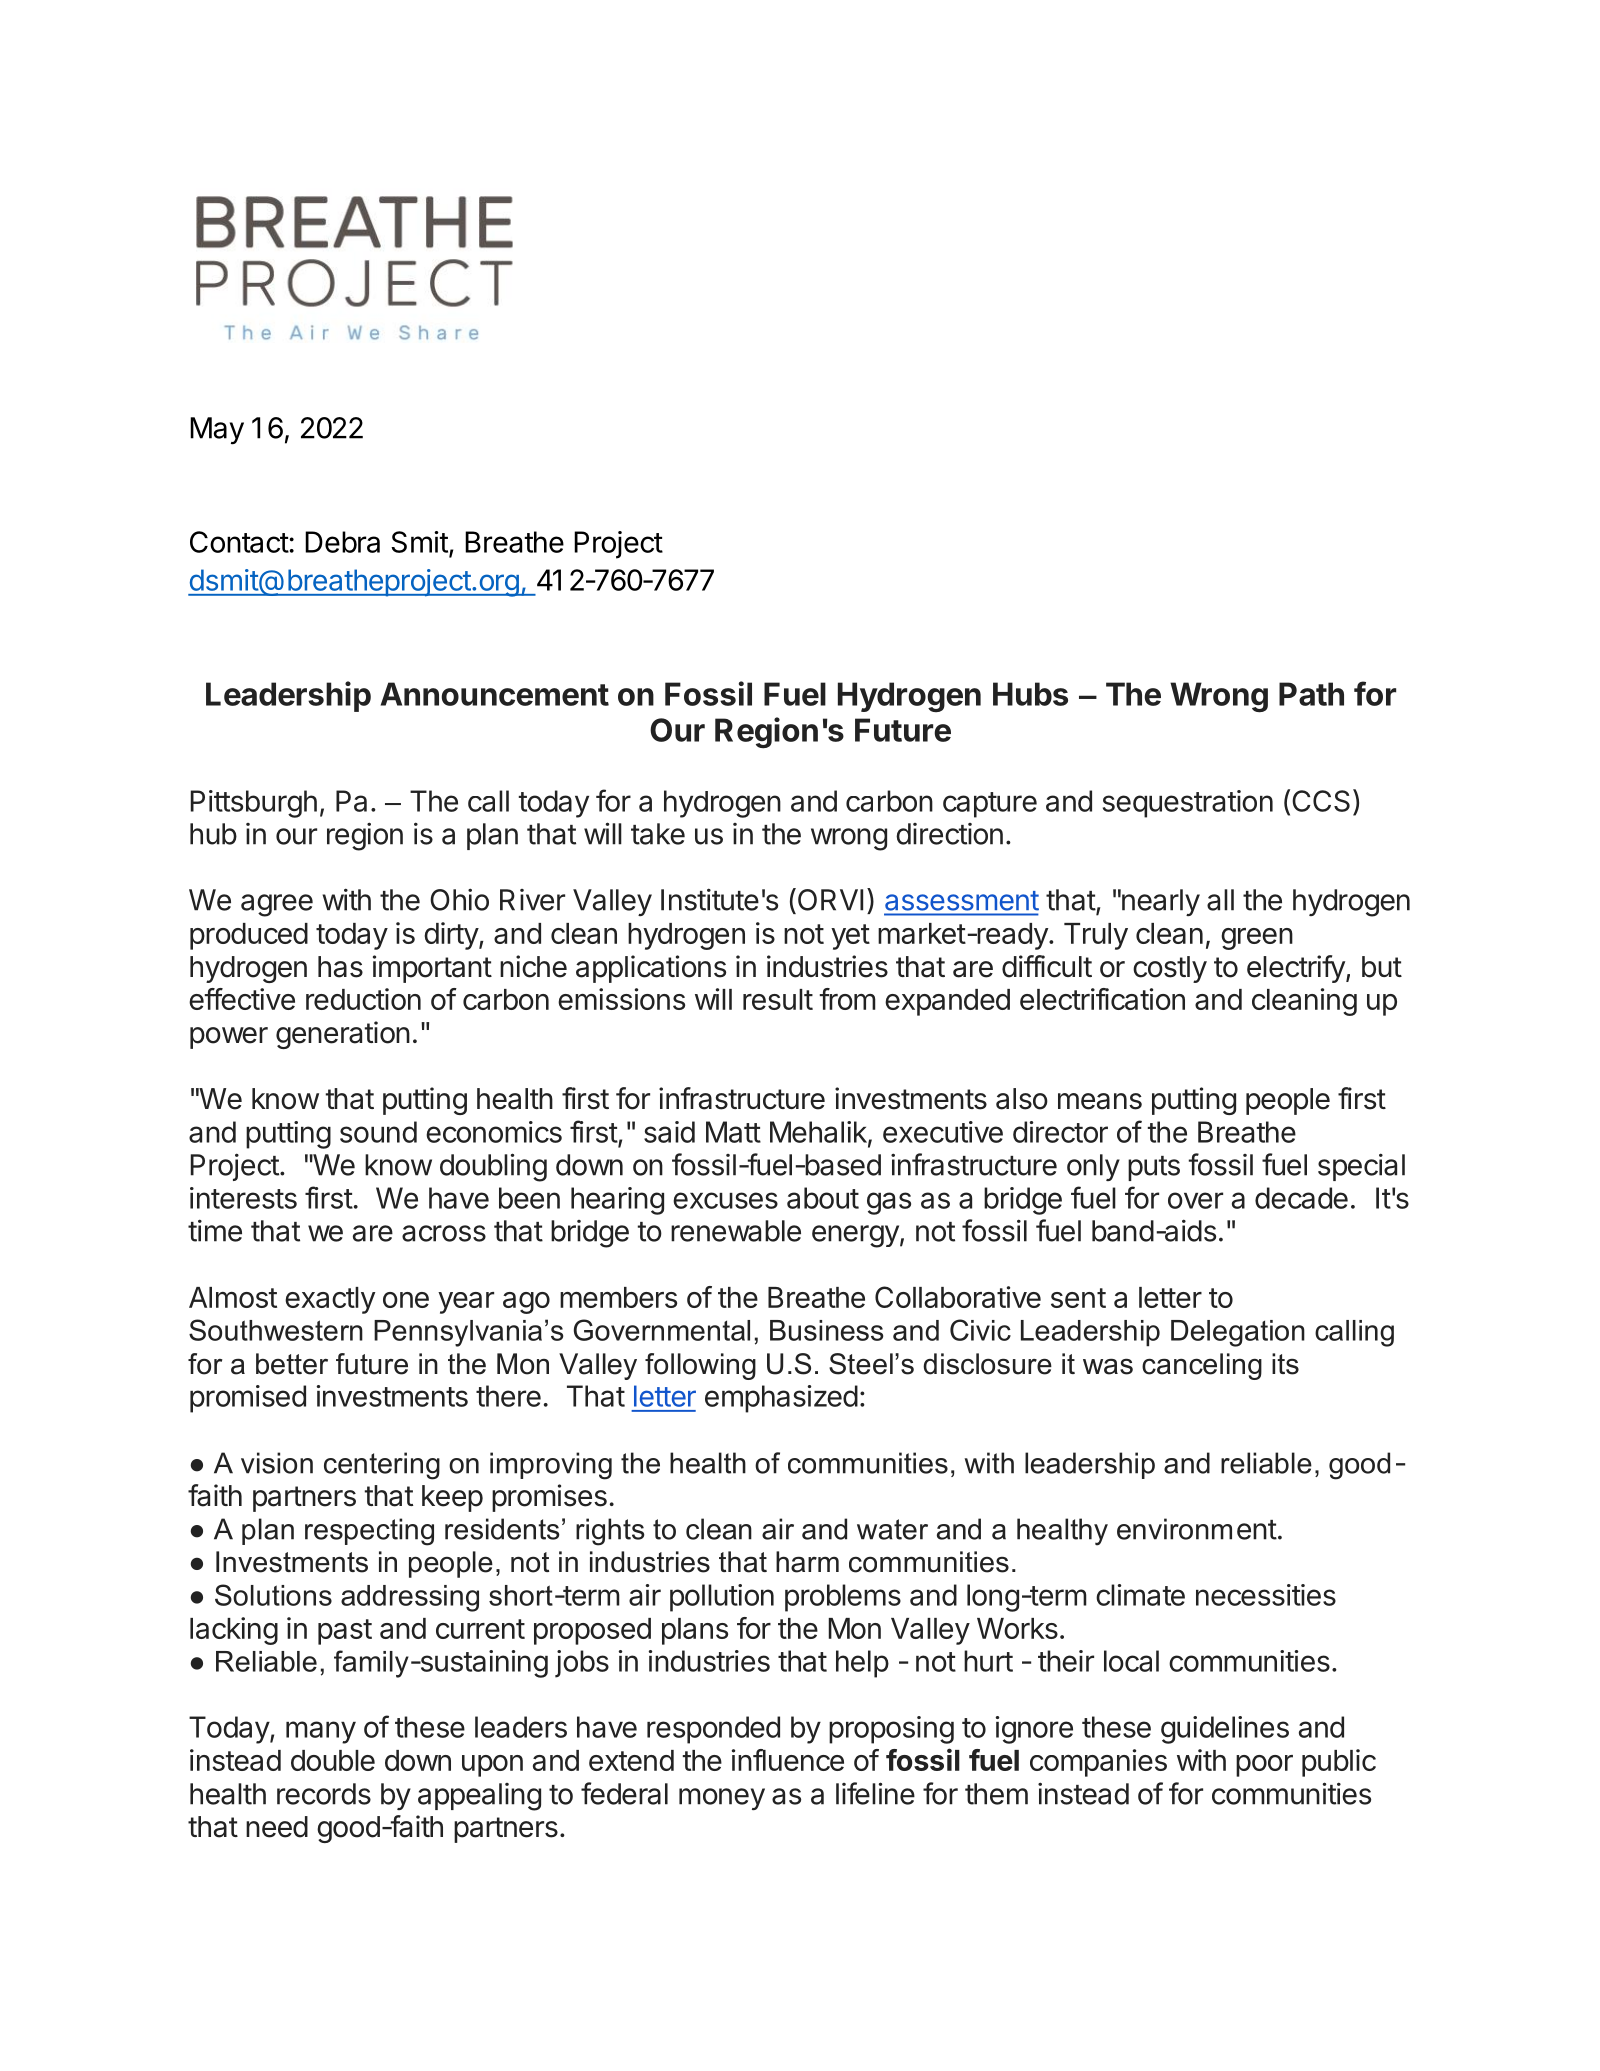  I want to click on Delegation, so click(1238, 1333).
